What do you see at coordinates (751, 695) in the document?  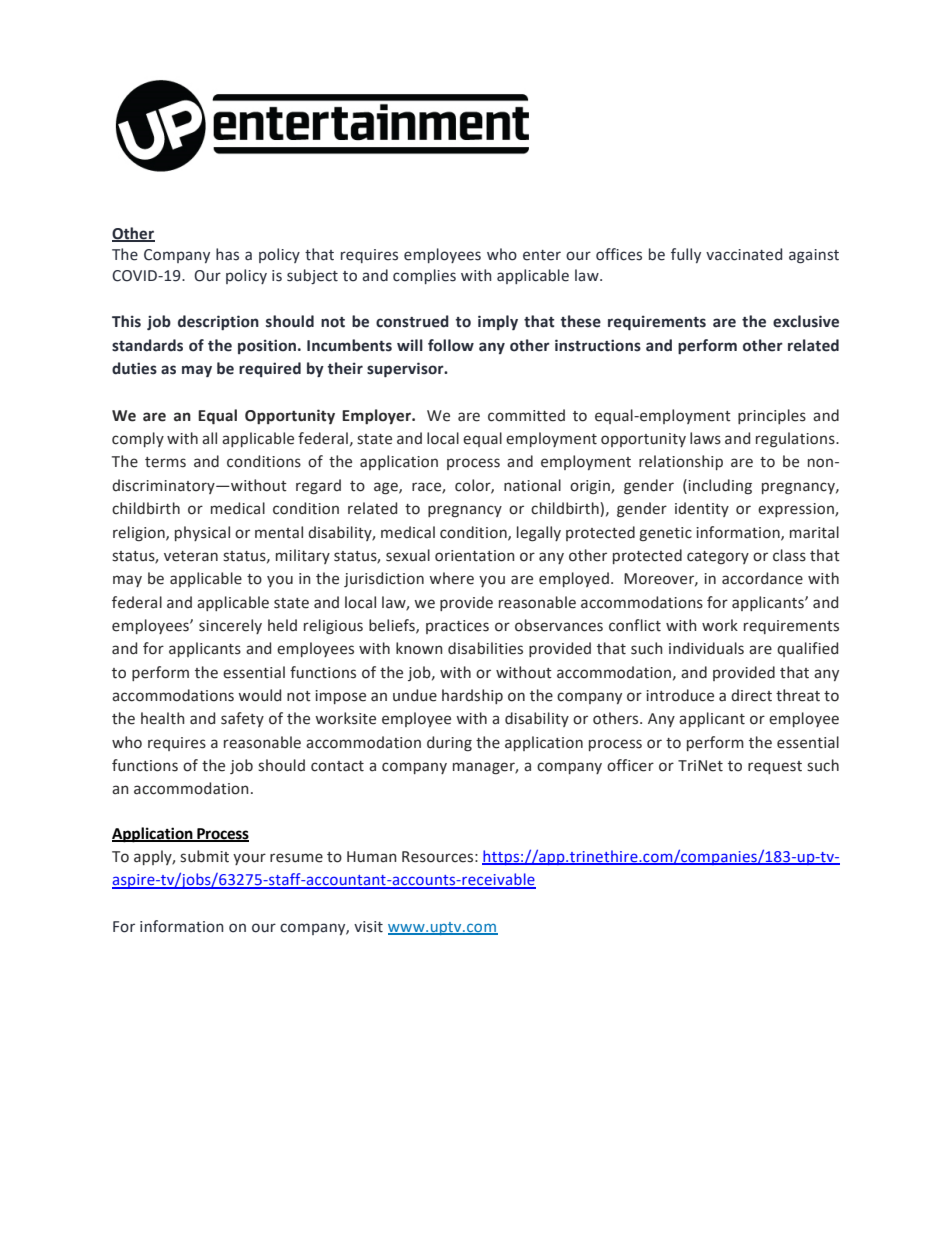 I see `direct` at bounding box center [751, 695].
